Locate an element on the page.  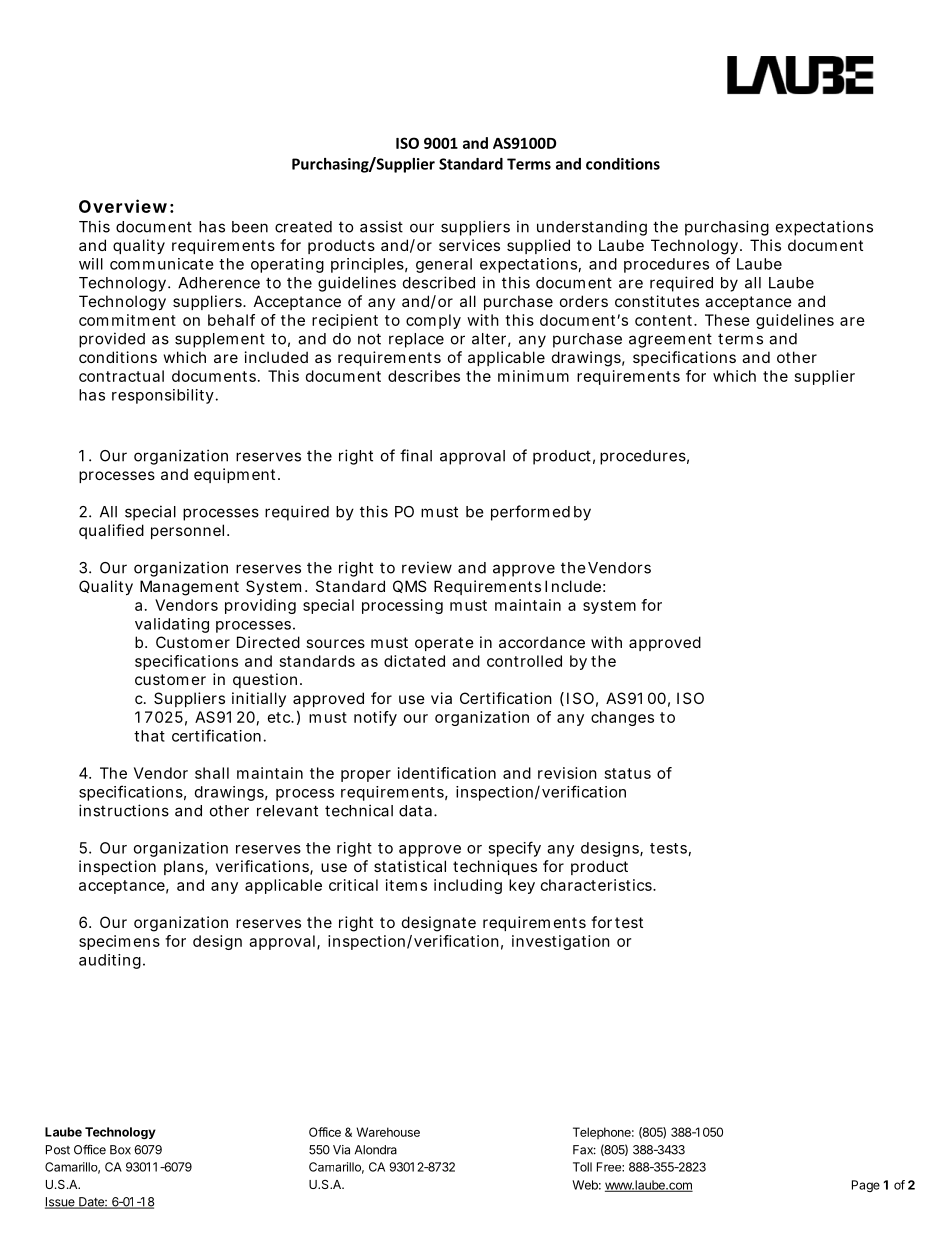
Warehouse is located at coordinates (388, 1132).
